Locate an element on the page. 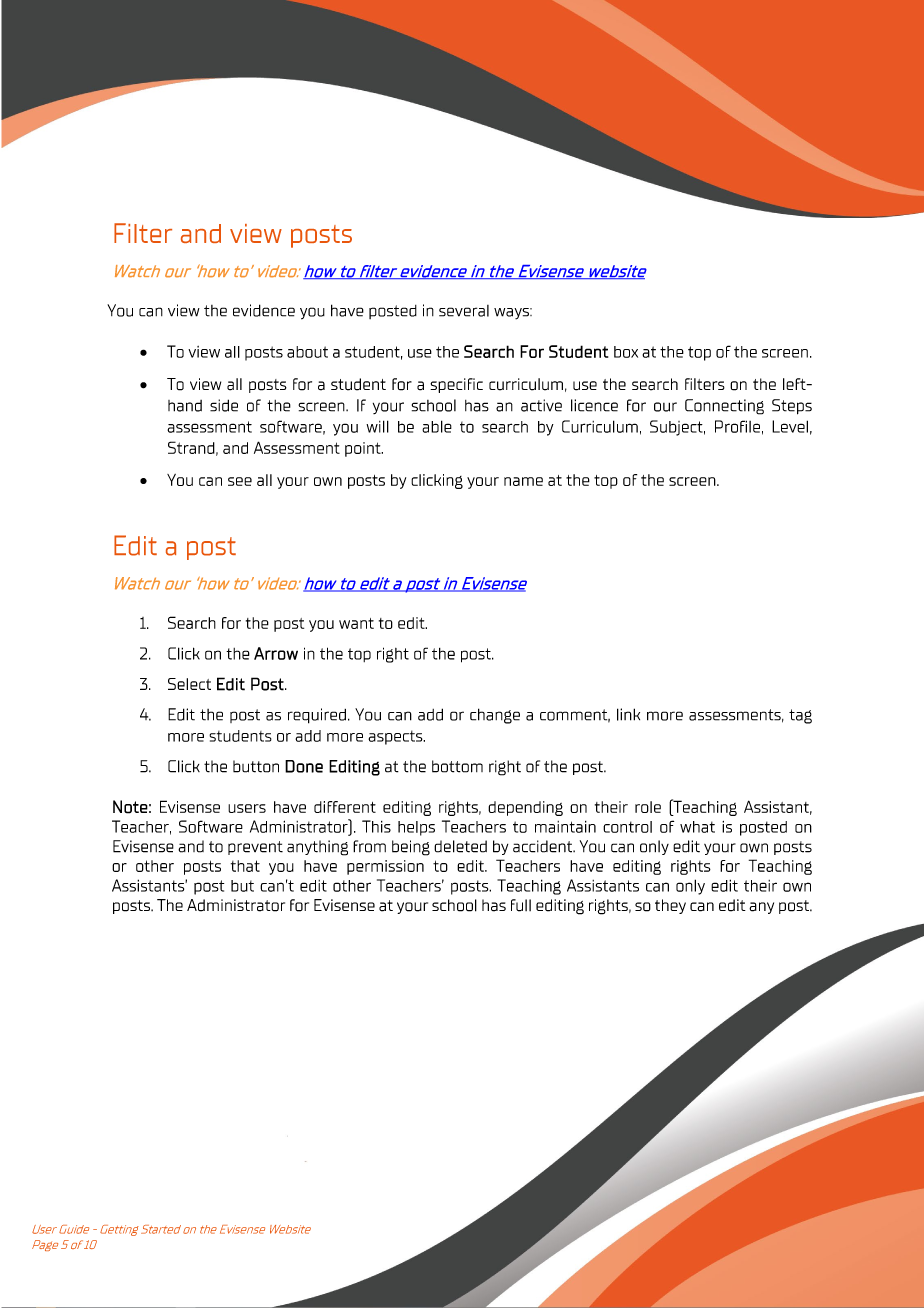  that is located at coordinates (245, 866).
